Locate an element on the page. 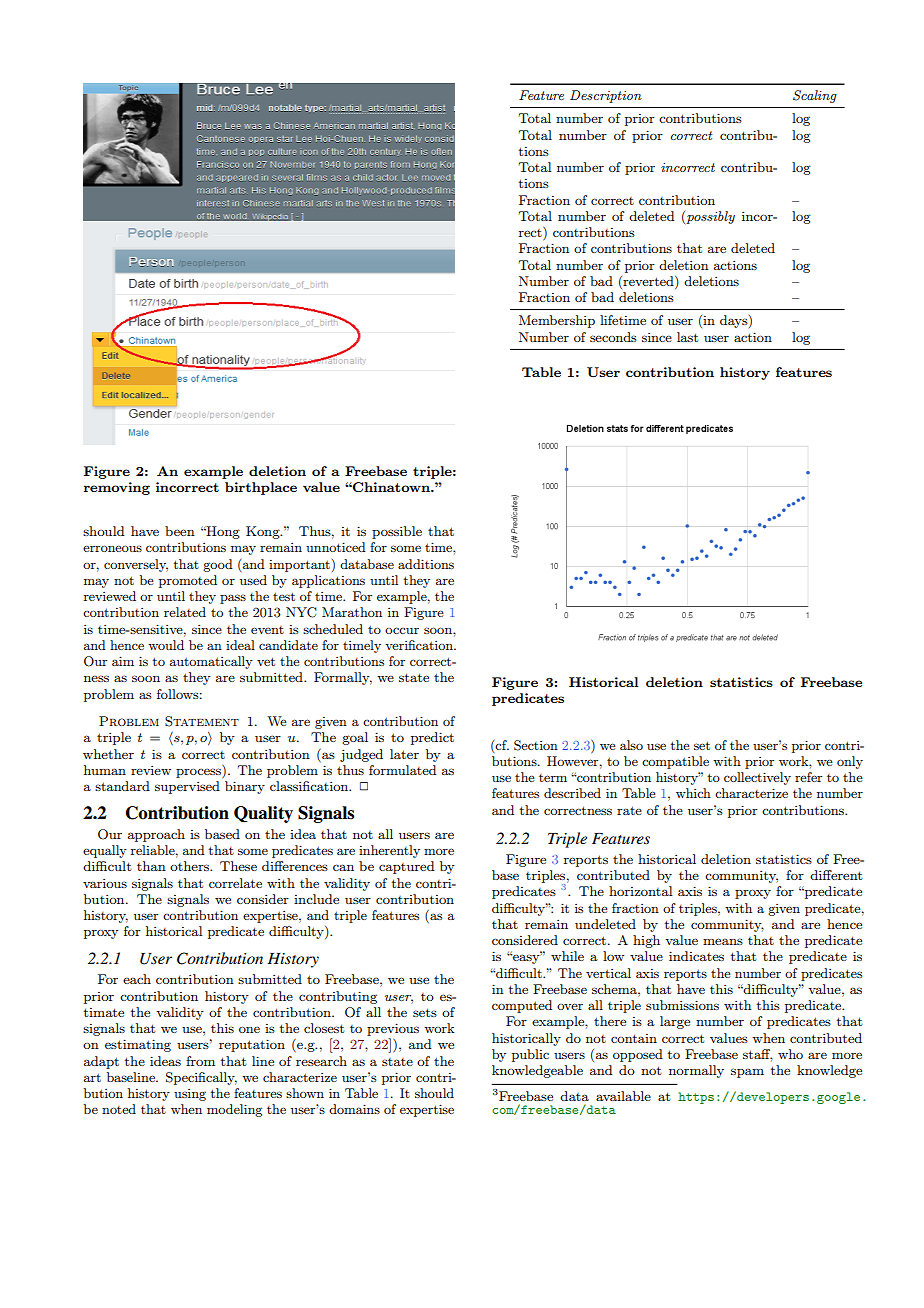 The image size is (924, 1308). public is located at coordinates (530, 1055).
